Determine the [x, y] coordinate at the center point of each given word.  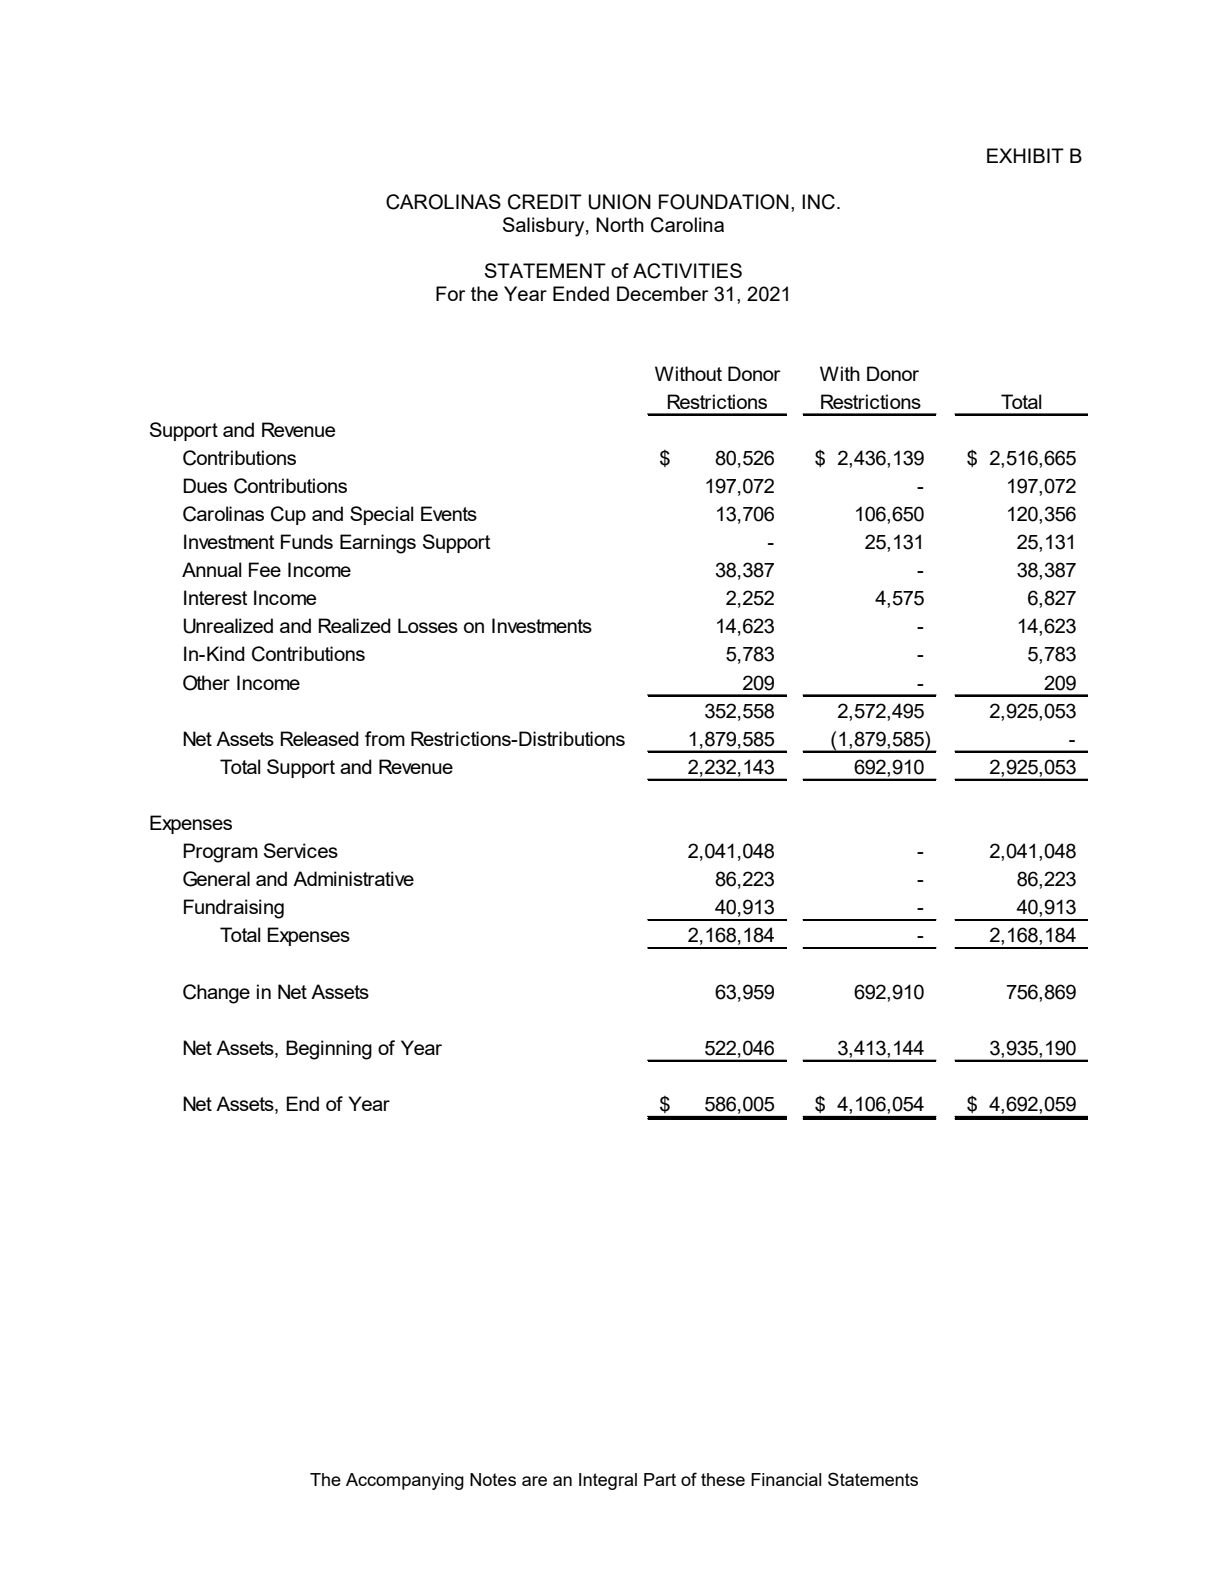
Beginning [329, 1050]
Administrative [353, 878]
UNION [619, 202]
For [450, 293]
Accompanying [405, 1481]
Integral [608, 1481]
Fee [265, 569]
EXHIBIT [1025, 155]
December [662, 293]
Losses [428, 625]
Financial [786, 1479]
